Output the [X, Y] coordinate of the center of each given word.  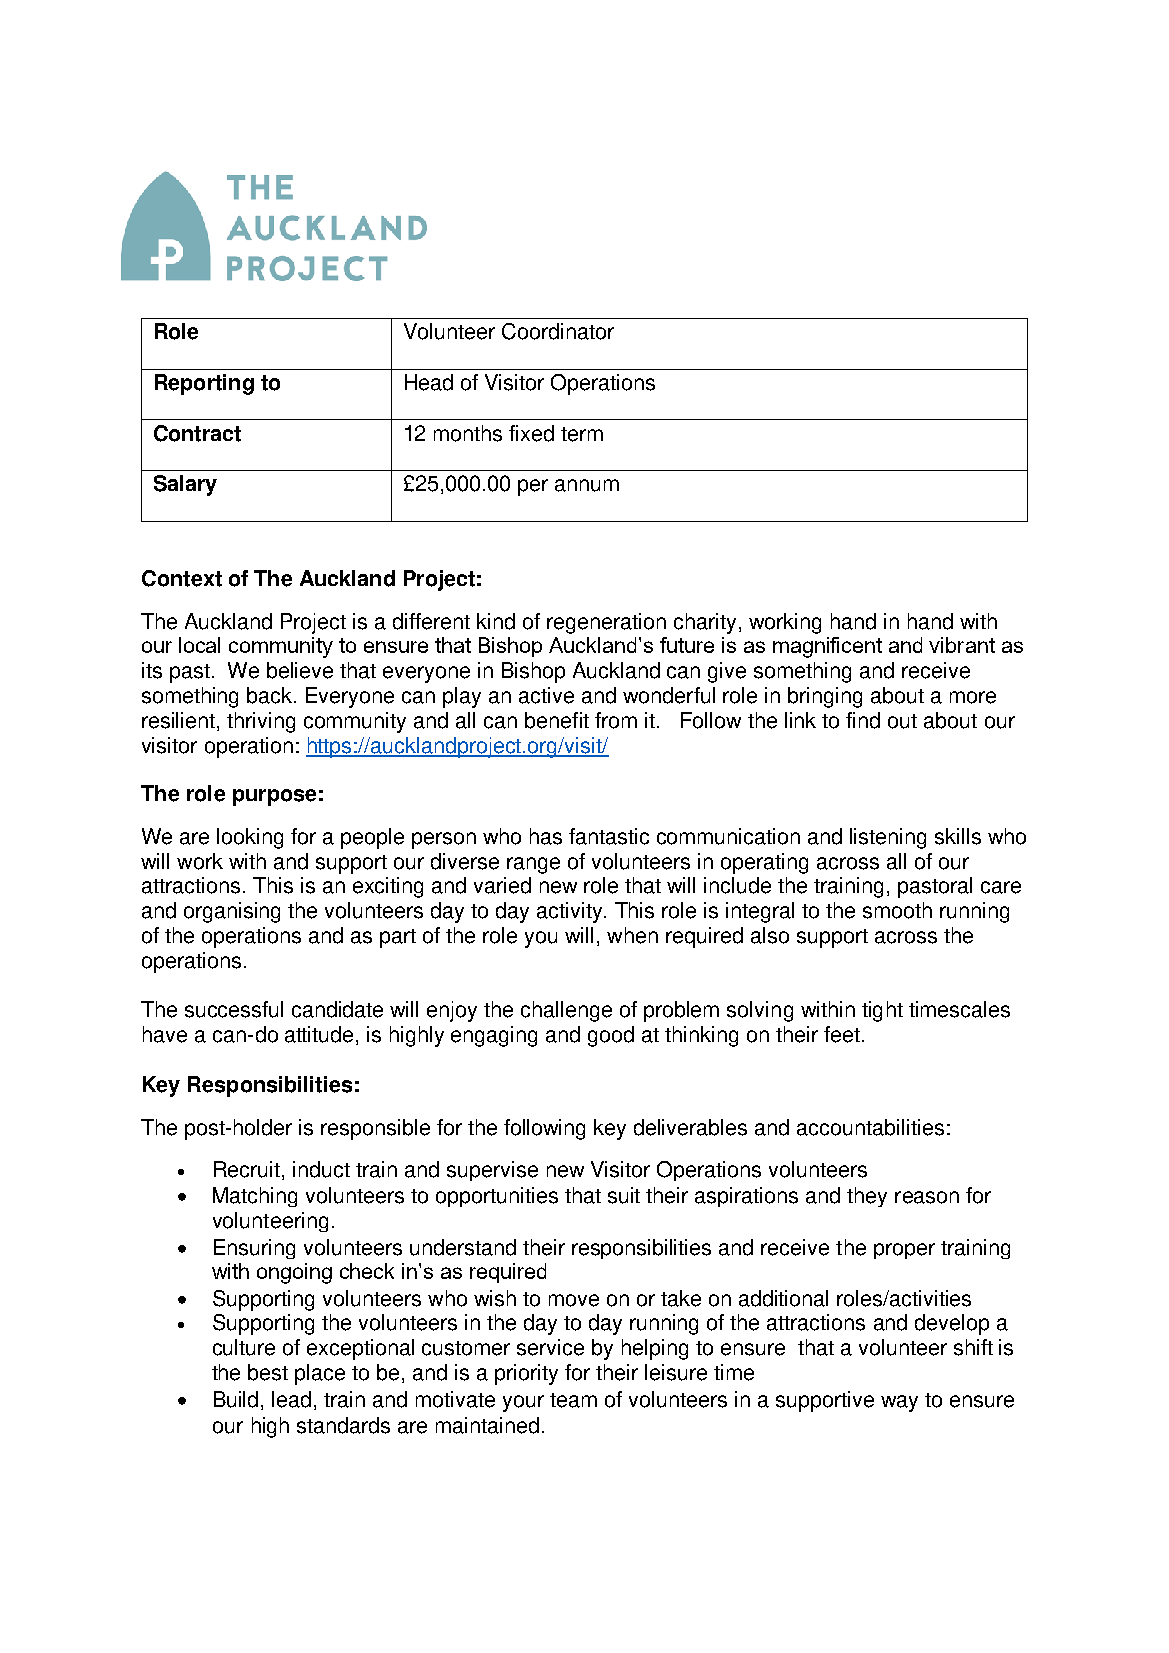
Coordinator [558, 331]
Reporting [204, 384]
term [582, 434]
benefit [557, 720]
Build [236, 1399]
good [611, 1036]
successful [234, 1009]
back [271, 695]
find [863, 720]
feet [843, 1034]
